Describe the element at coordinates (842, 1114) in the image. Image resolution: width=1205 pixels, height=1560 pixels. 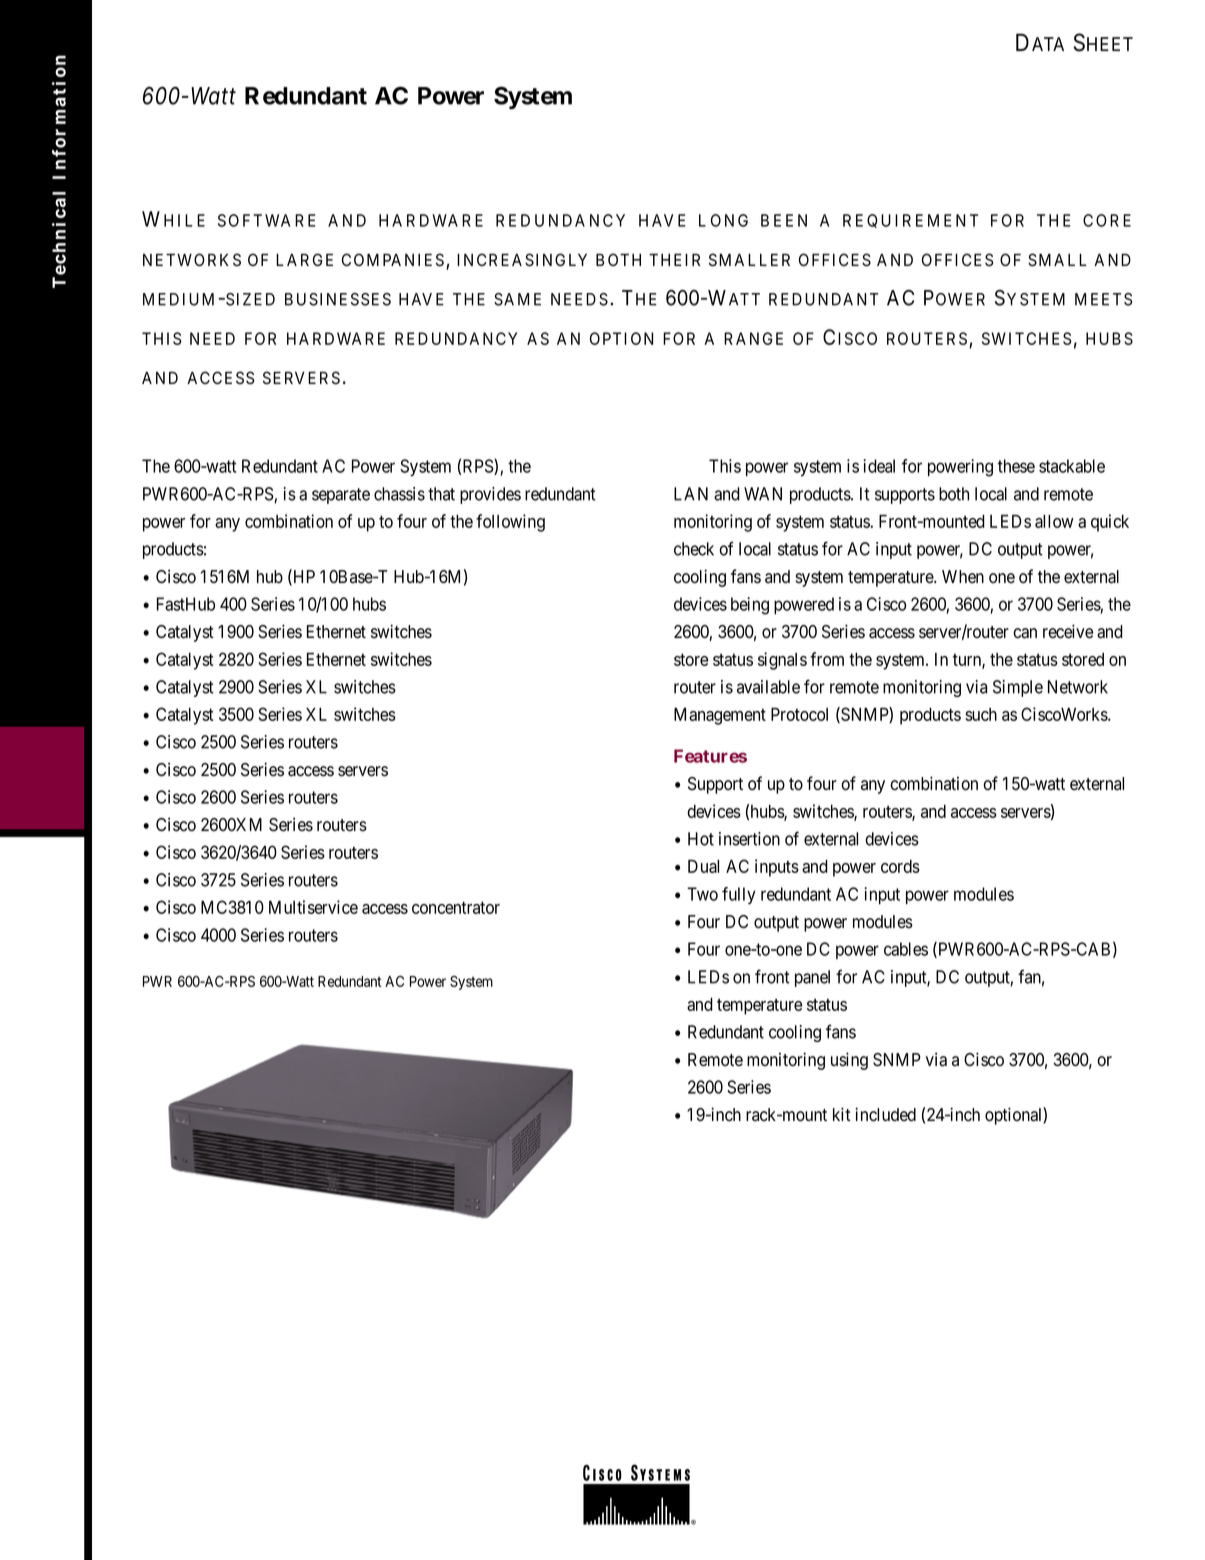
I see `kit` at that location.
